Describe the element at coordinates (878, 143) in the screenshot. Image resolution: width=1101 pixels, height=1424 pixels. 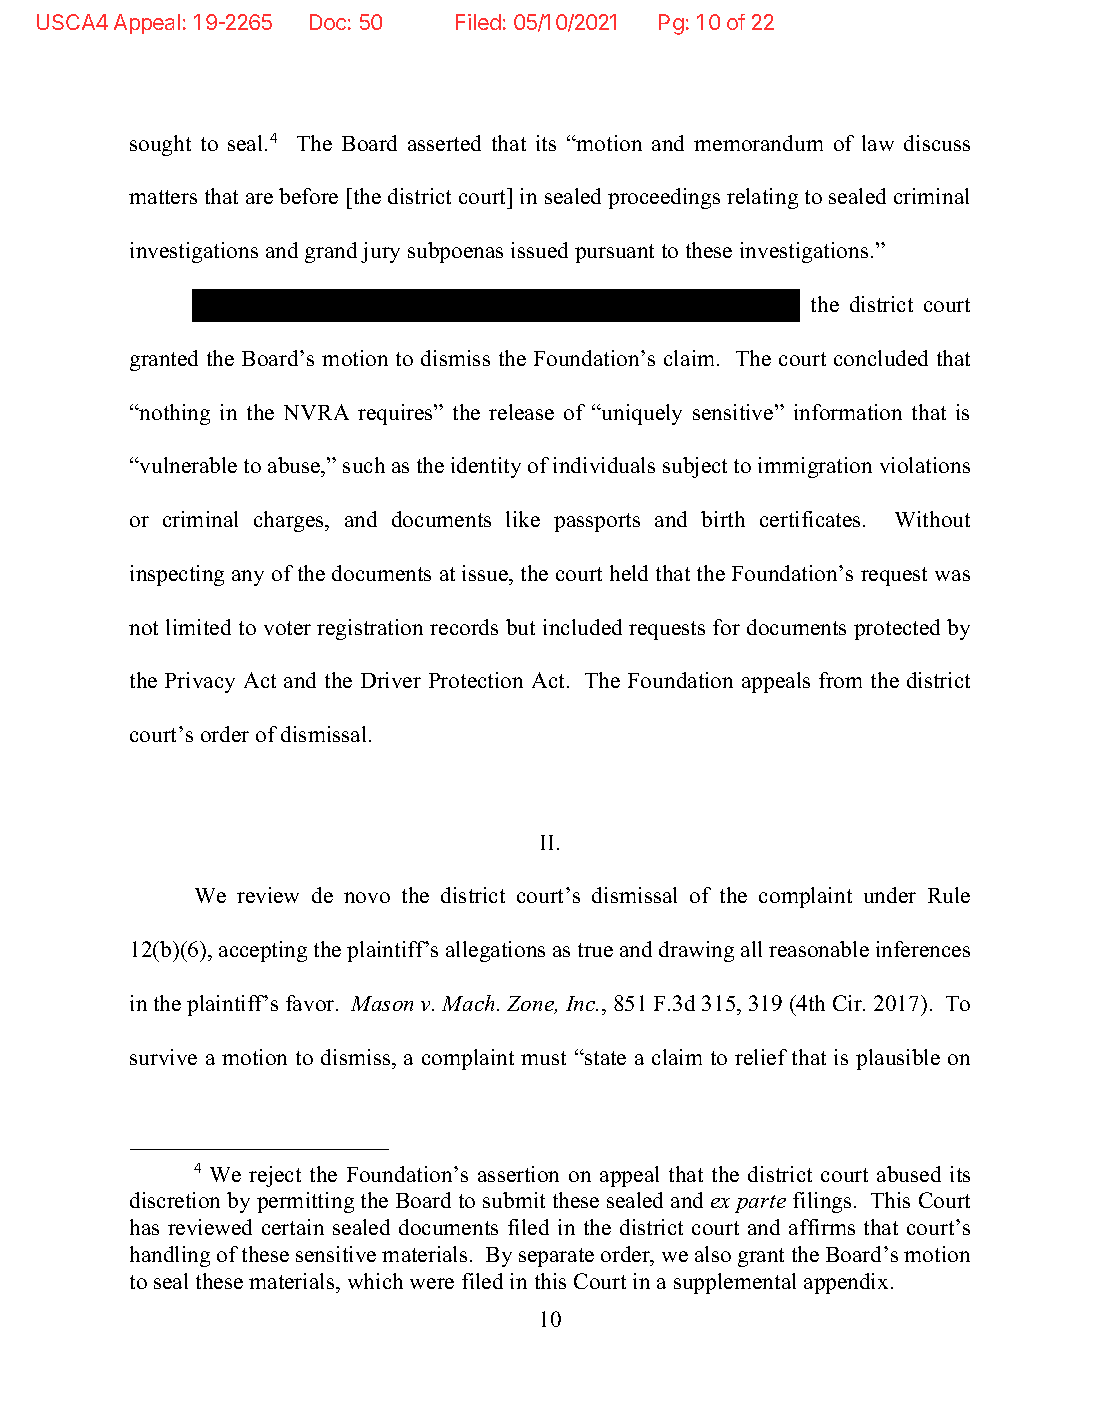
I see `law` at that location.
